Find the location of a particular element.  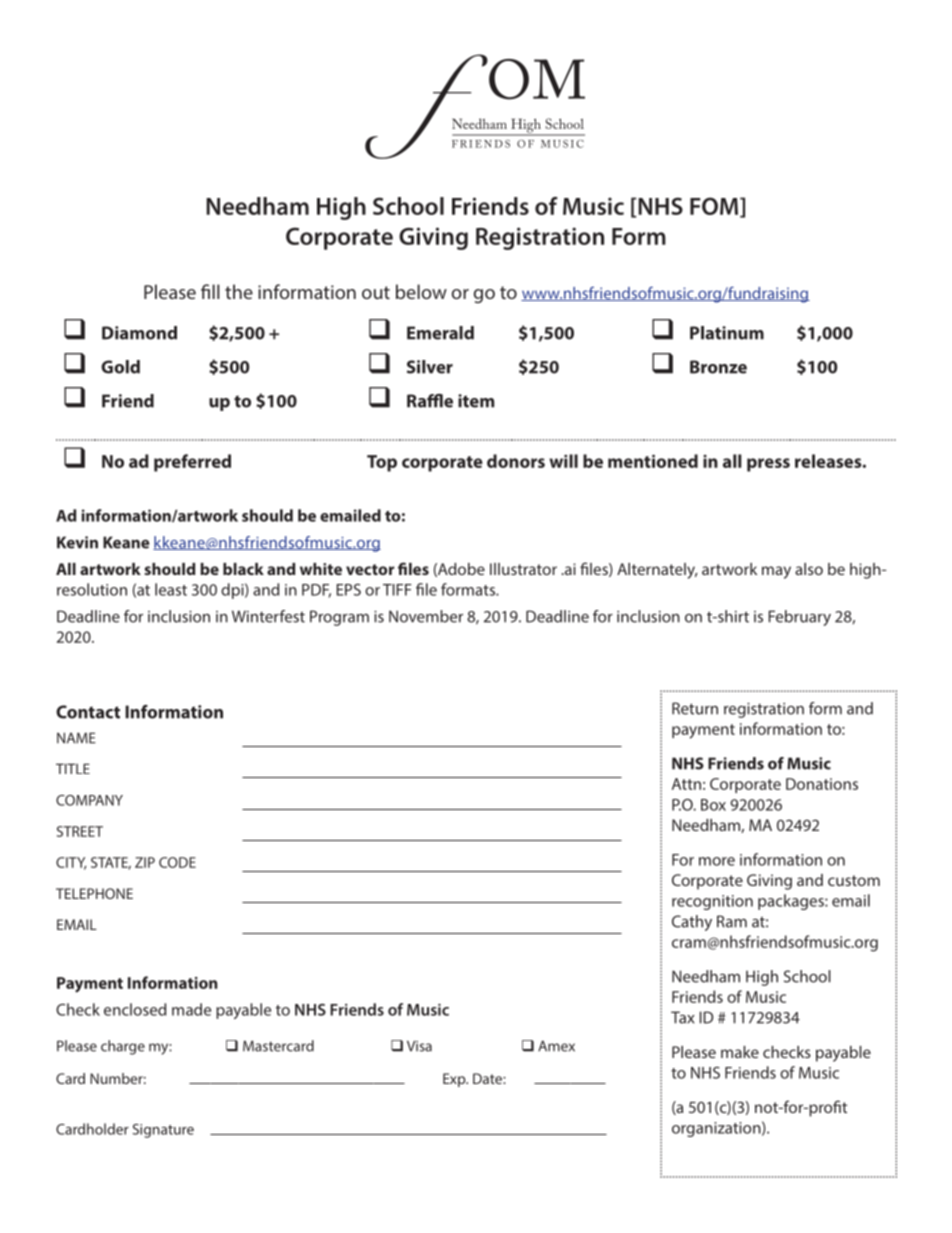

Platinum is located at coordinates (727, 333).
